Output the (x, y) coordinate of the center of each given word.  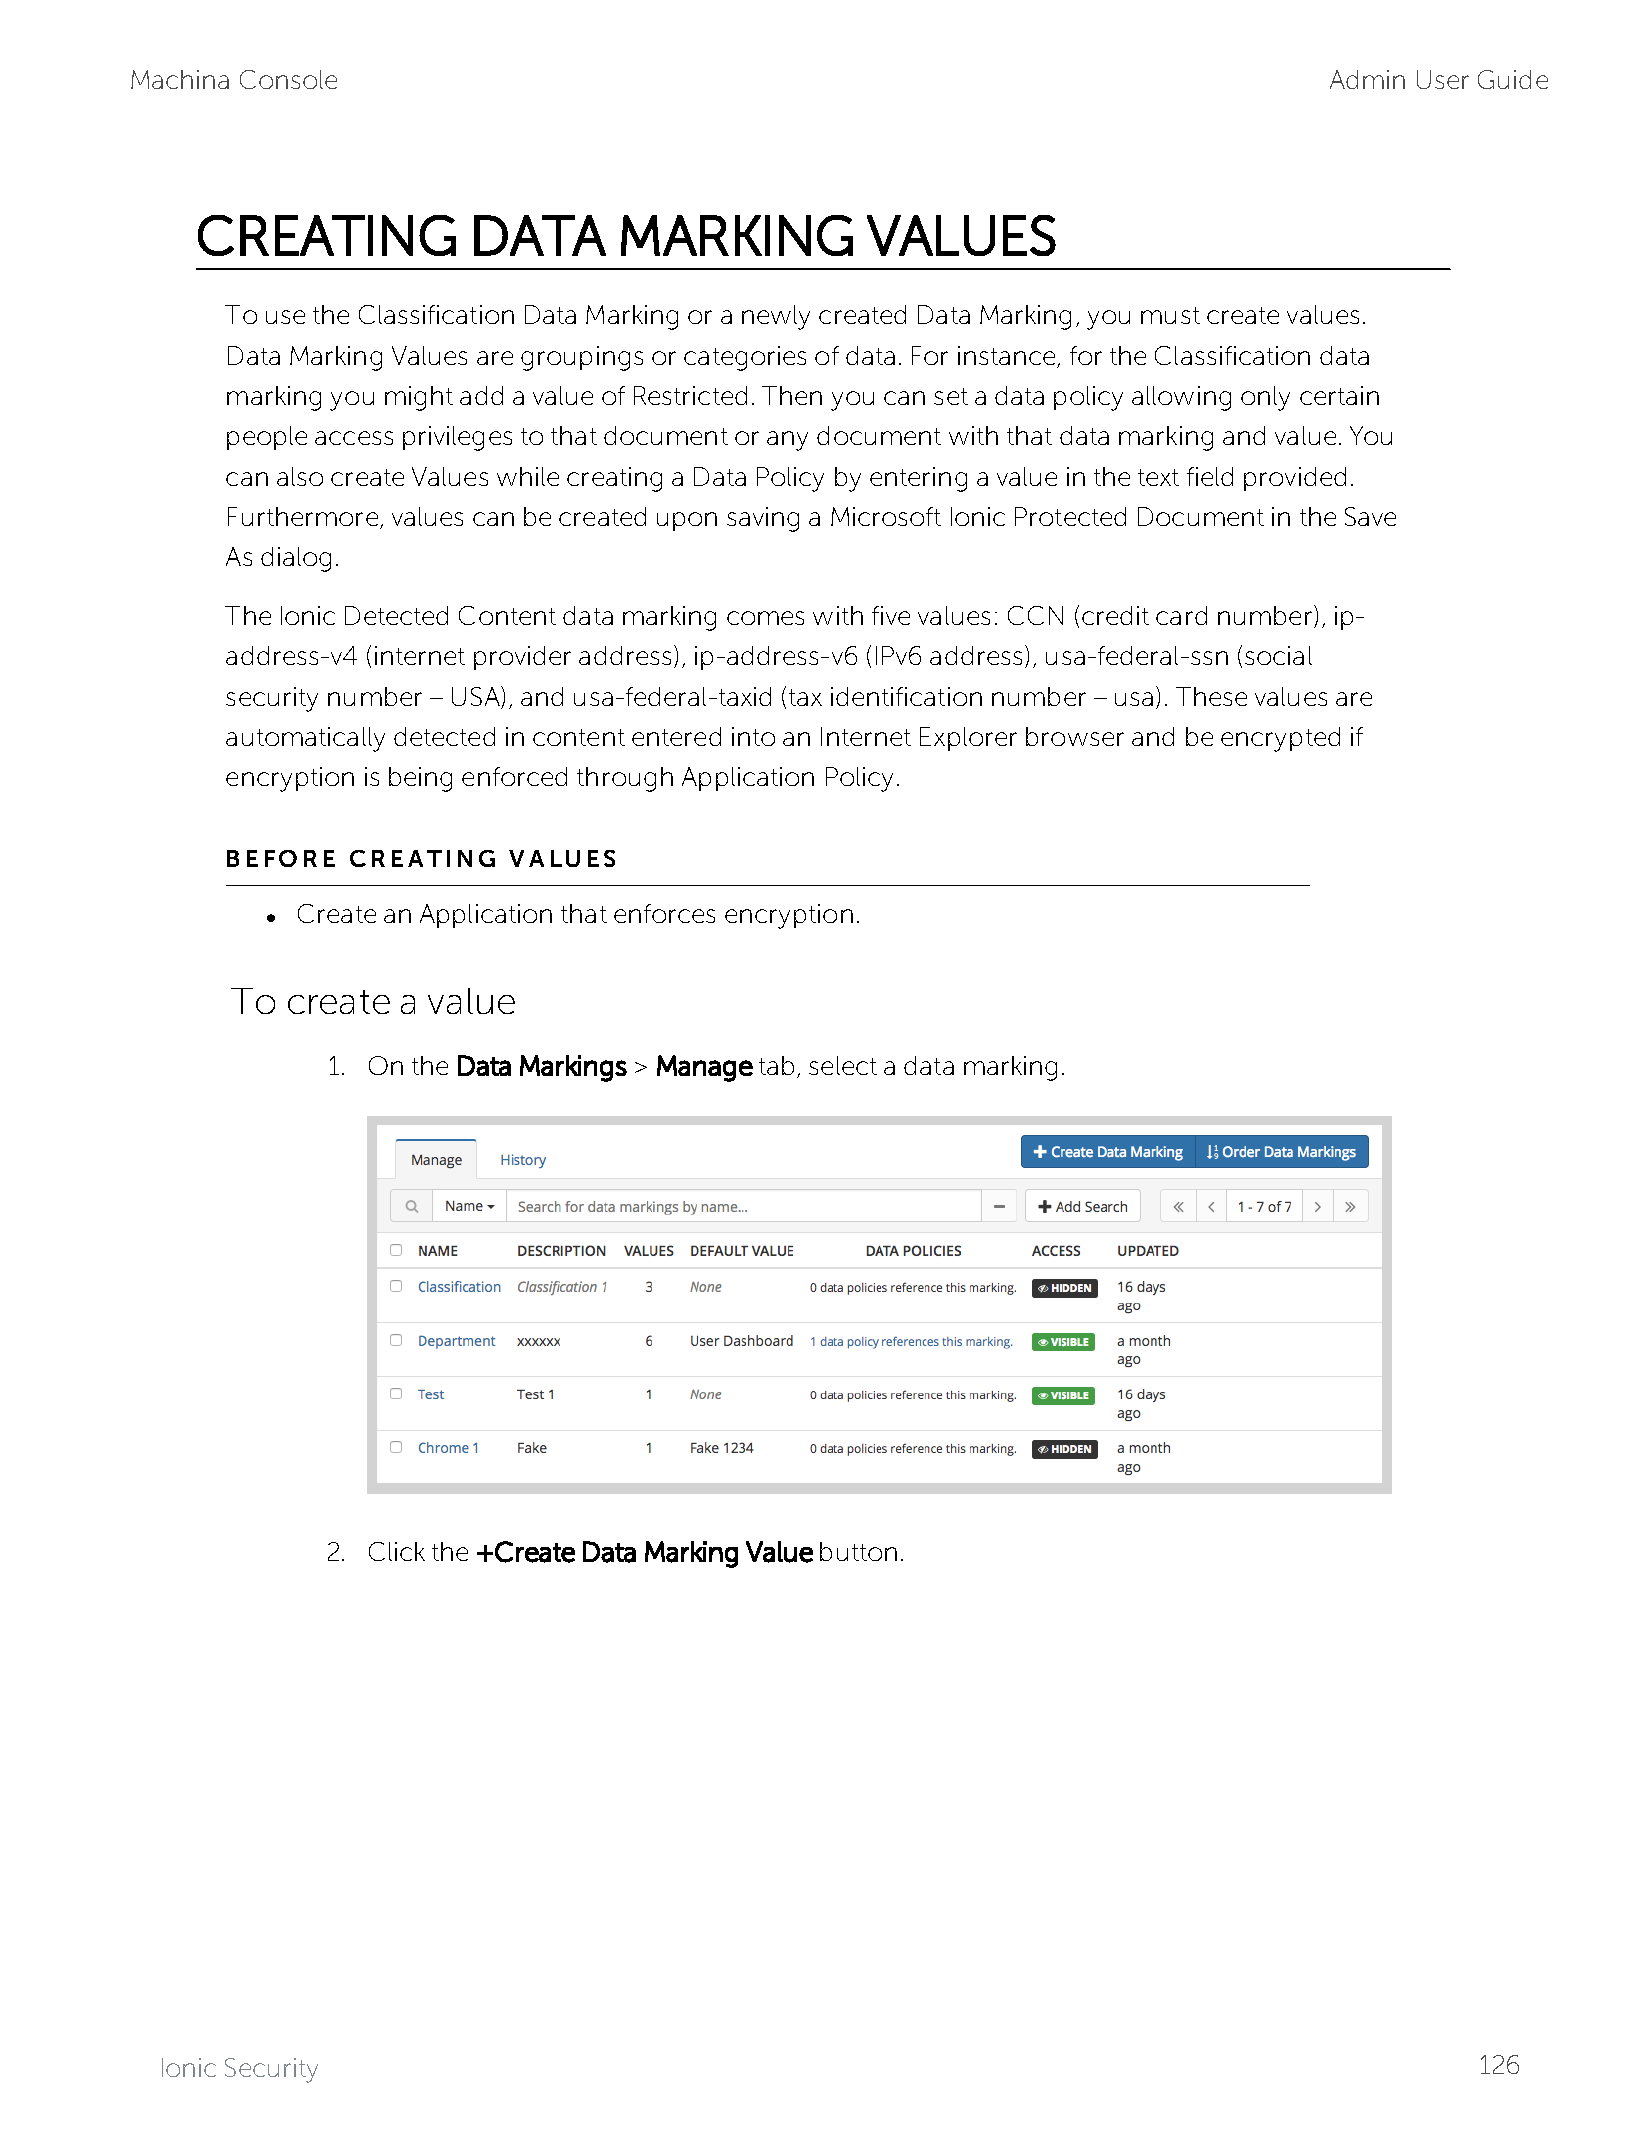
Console (288, 79)
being (420, 779)
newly (776, 317)
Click (397, 1551)
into (753, 736)
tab (776, 1065)
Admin (1367, 79)
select (843, 1065)
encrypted (1280, 739)
